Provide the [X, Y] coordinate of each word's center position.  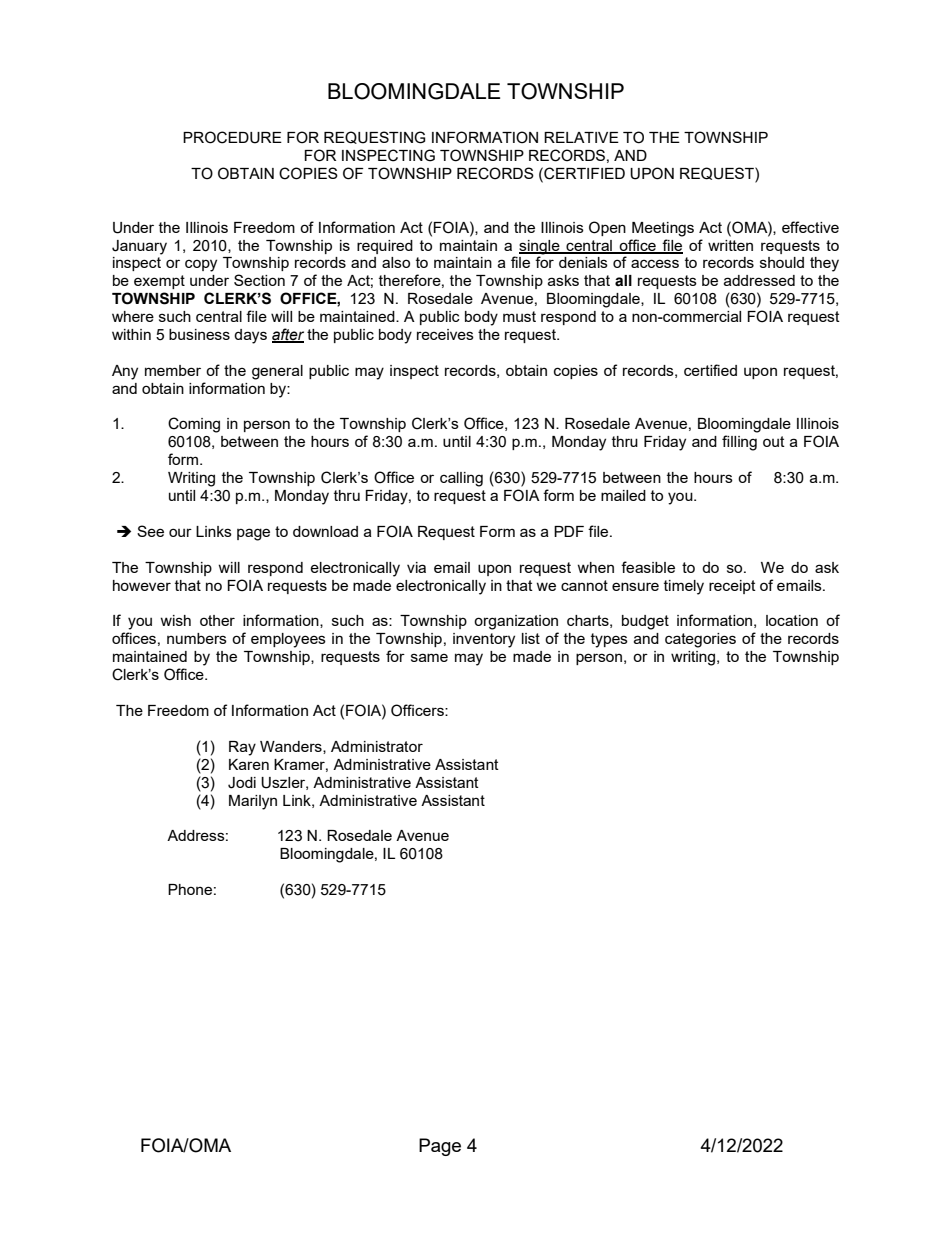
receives [445, 334]
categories [700, 640]
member [173, 370]
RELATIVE [581, 137]
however [142, 585]
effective [810, 227]
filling [739, 443]
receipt [732, 587]
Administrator [377, 746]
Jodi [242, 783]
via [416, 567]
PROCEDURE [232, 137]
